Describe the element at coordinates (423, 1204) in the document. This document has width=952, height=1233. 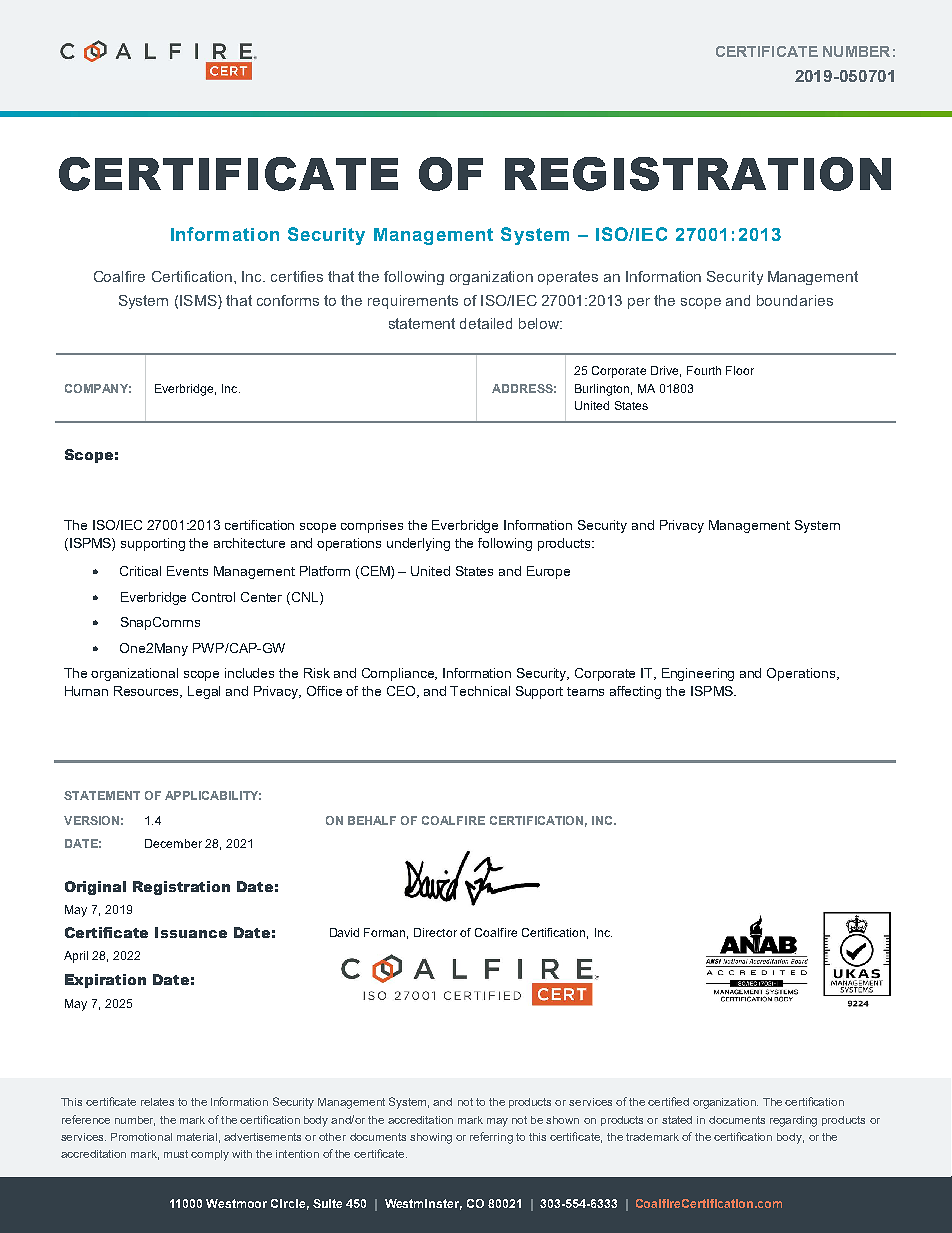
I see `Westminster` at that location.
